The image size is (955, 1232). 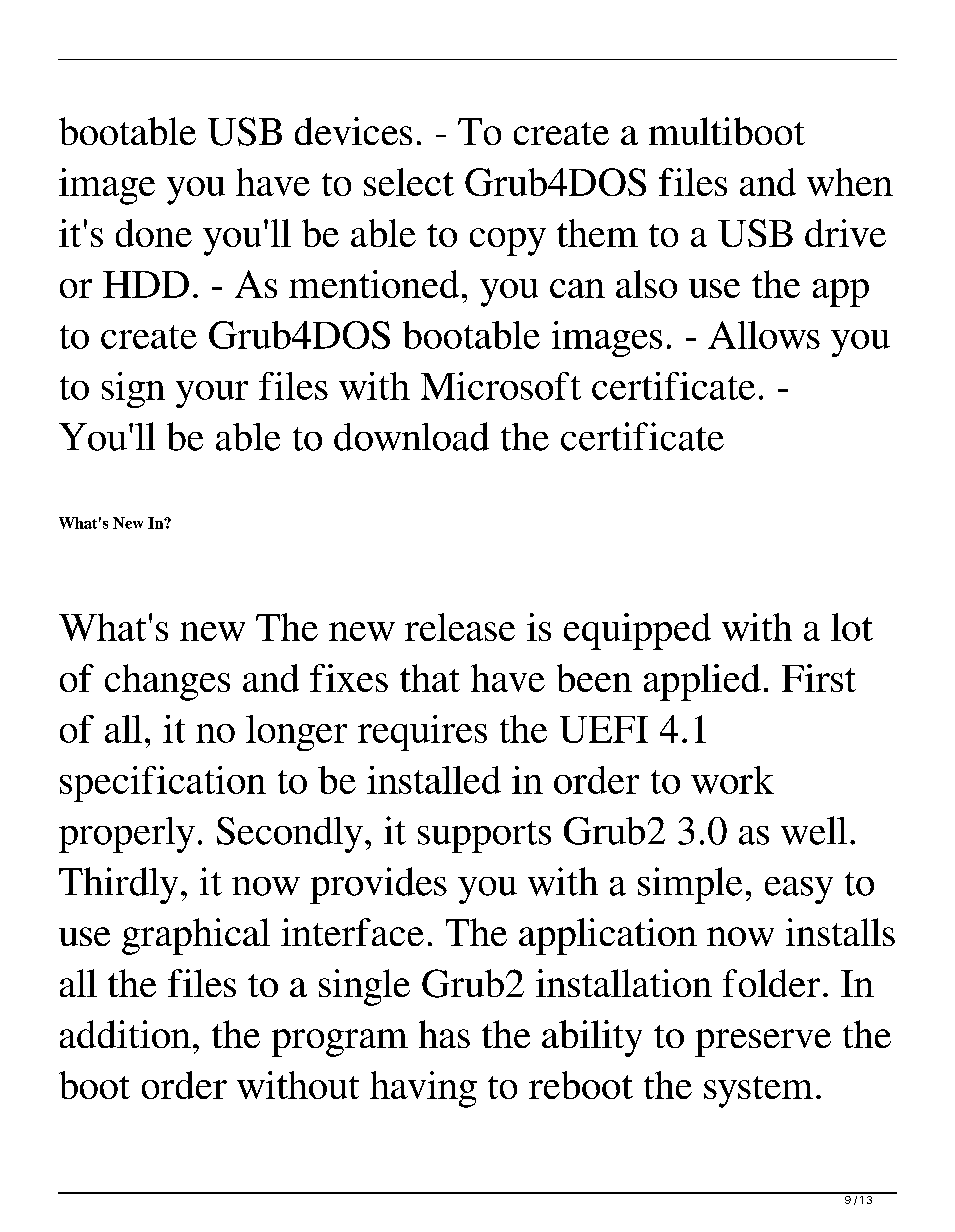 I want to click on select, so click(x=409, y=182).
